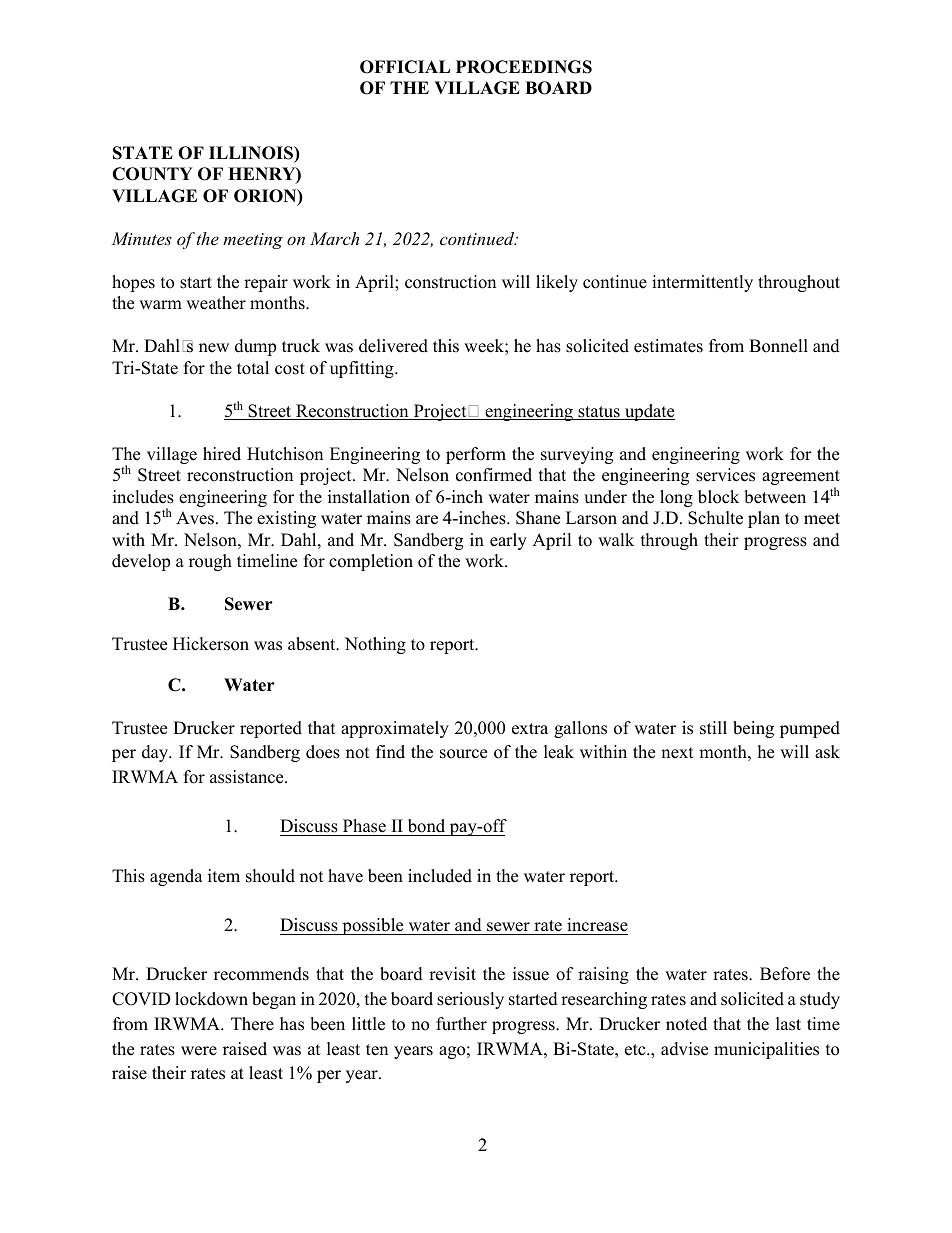 Image resolution: width=952 pixels, height=1233 pixels. Describe the element at coordinates (702, 283) in the image. I see `intermittently` at that location.
